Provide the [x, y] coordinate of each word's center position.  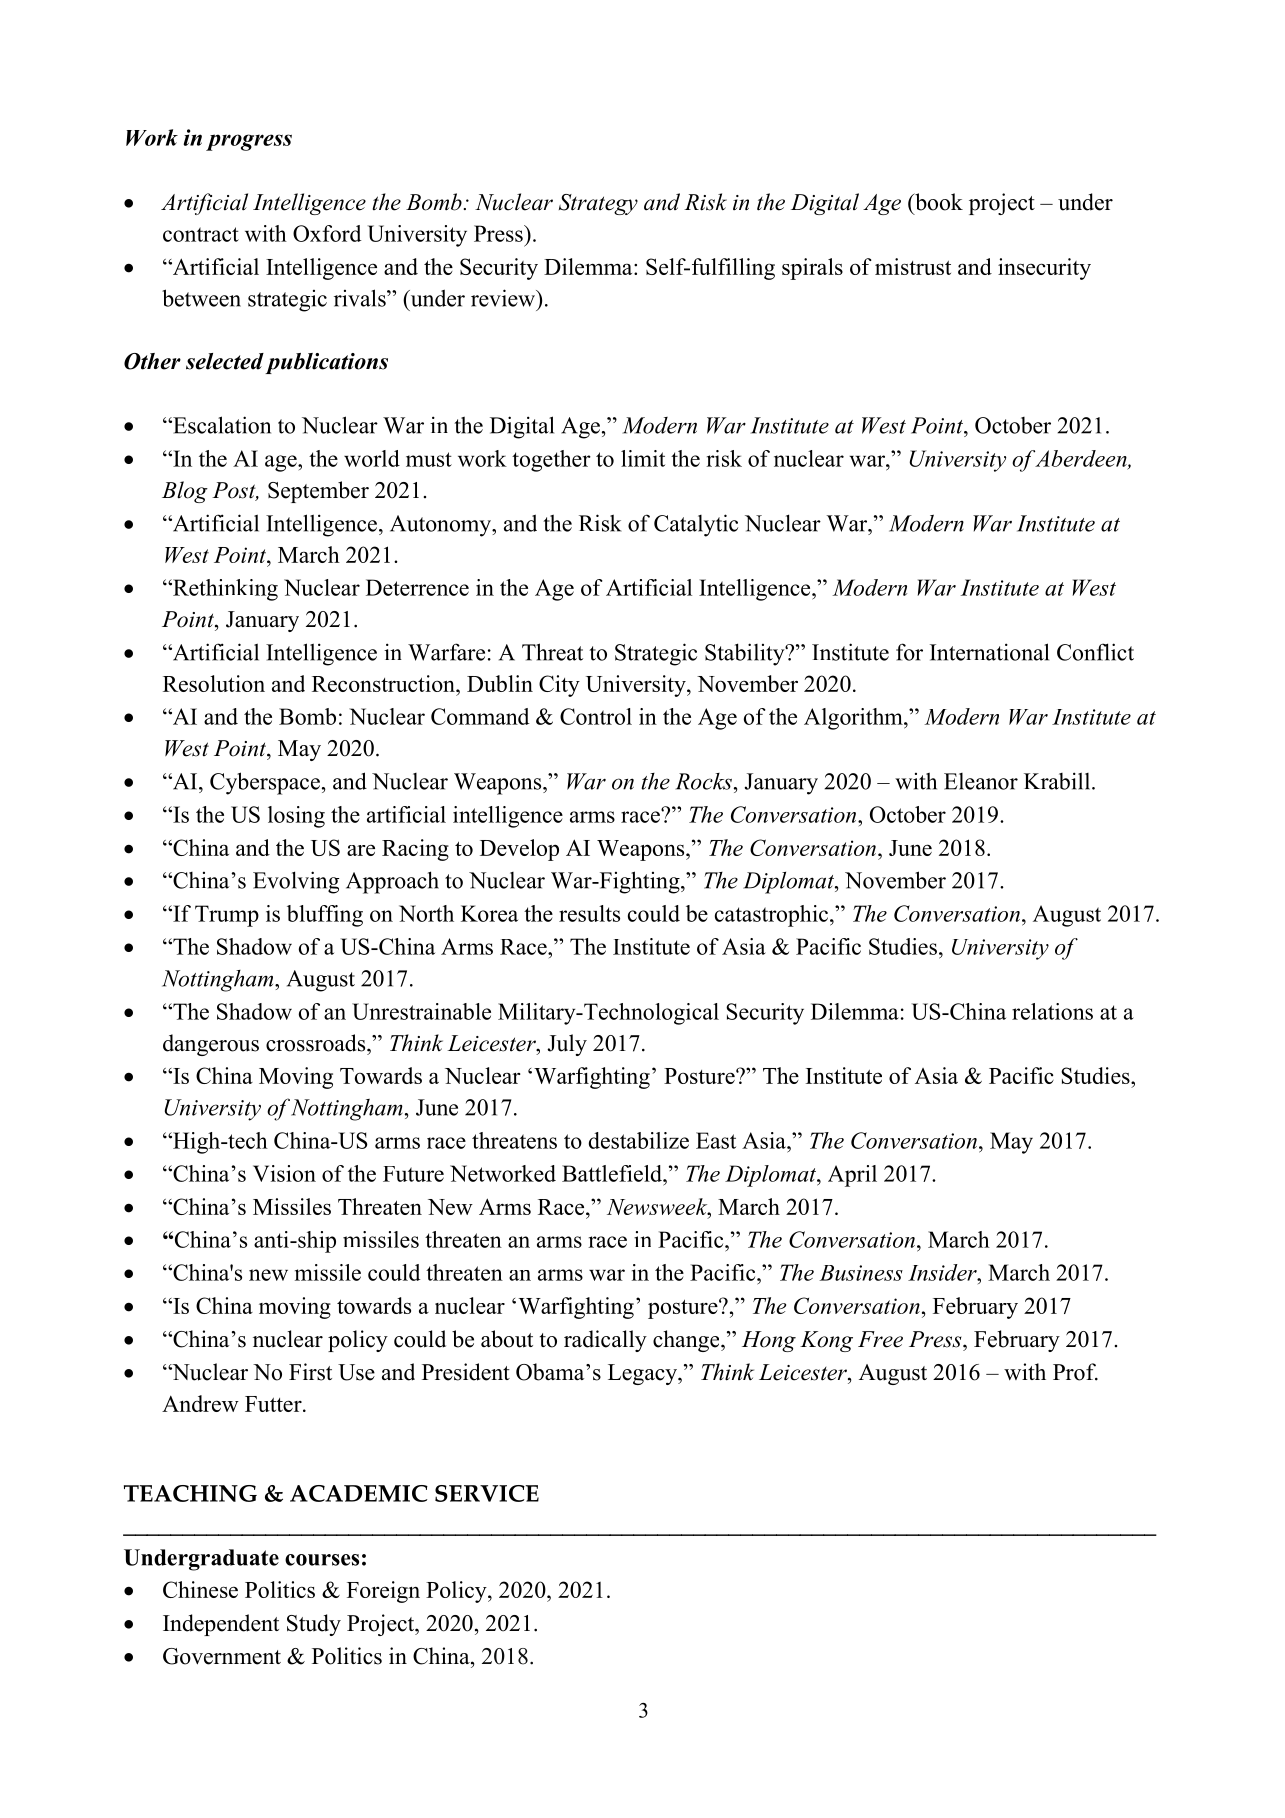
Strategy [598, 204]
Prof [1075, 1372]
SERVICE [487, 1493]
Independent [221, 1625]
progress [249, 142]
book [938, 202]
